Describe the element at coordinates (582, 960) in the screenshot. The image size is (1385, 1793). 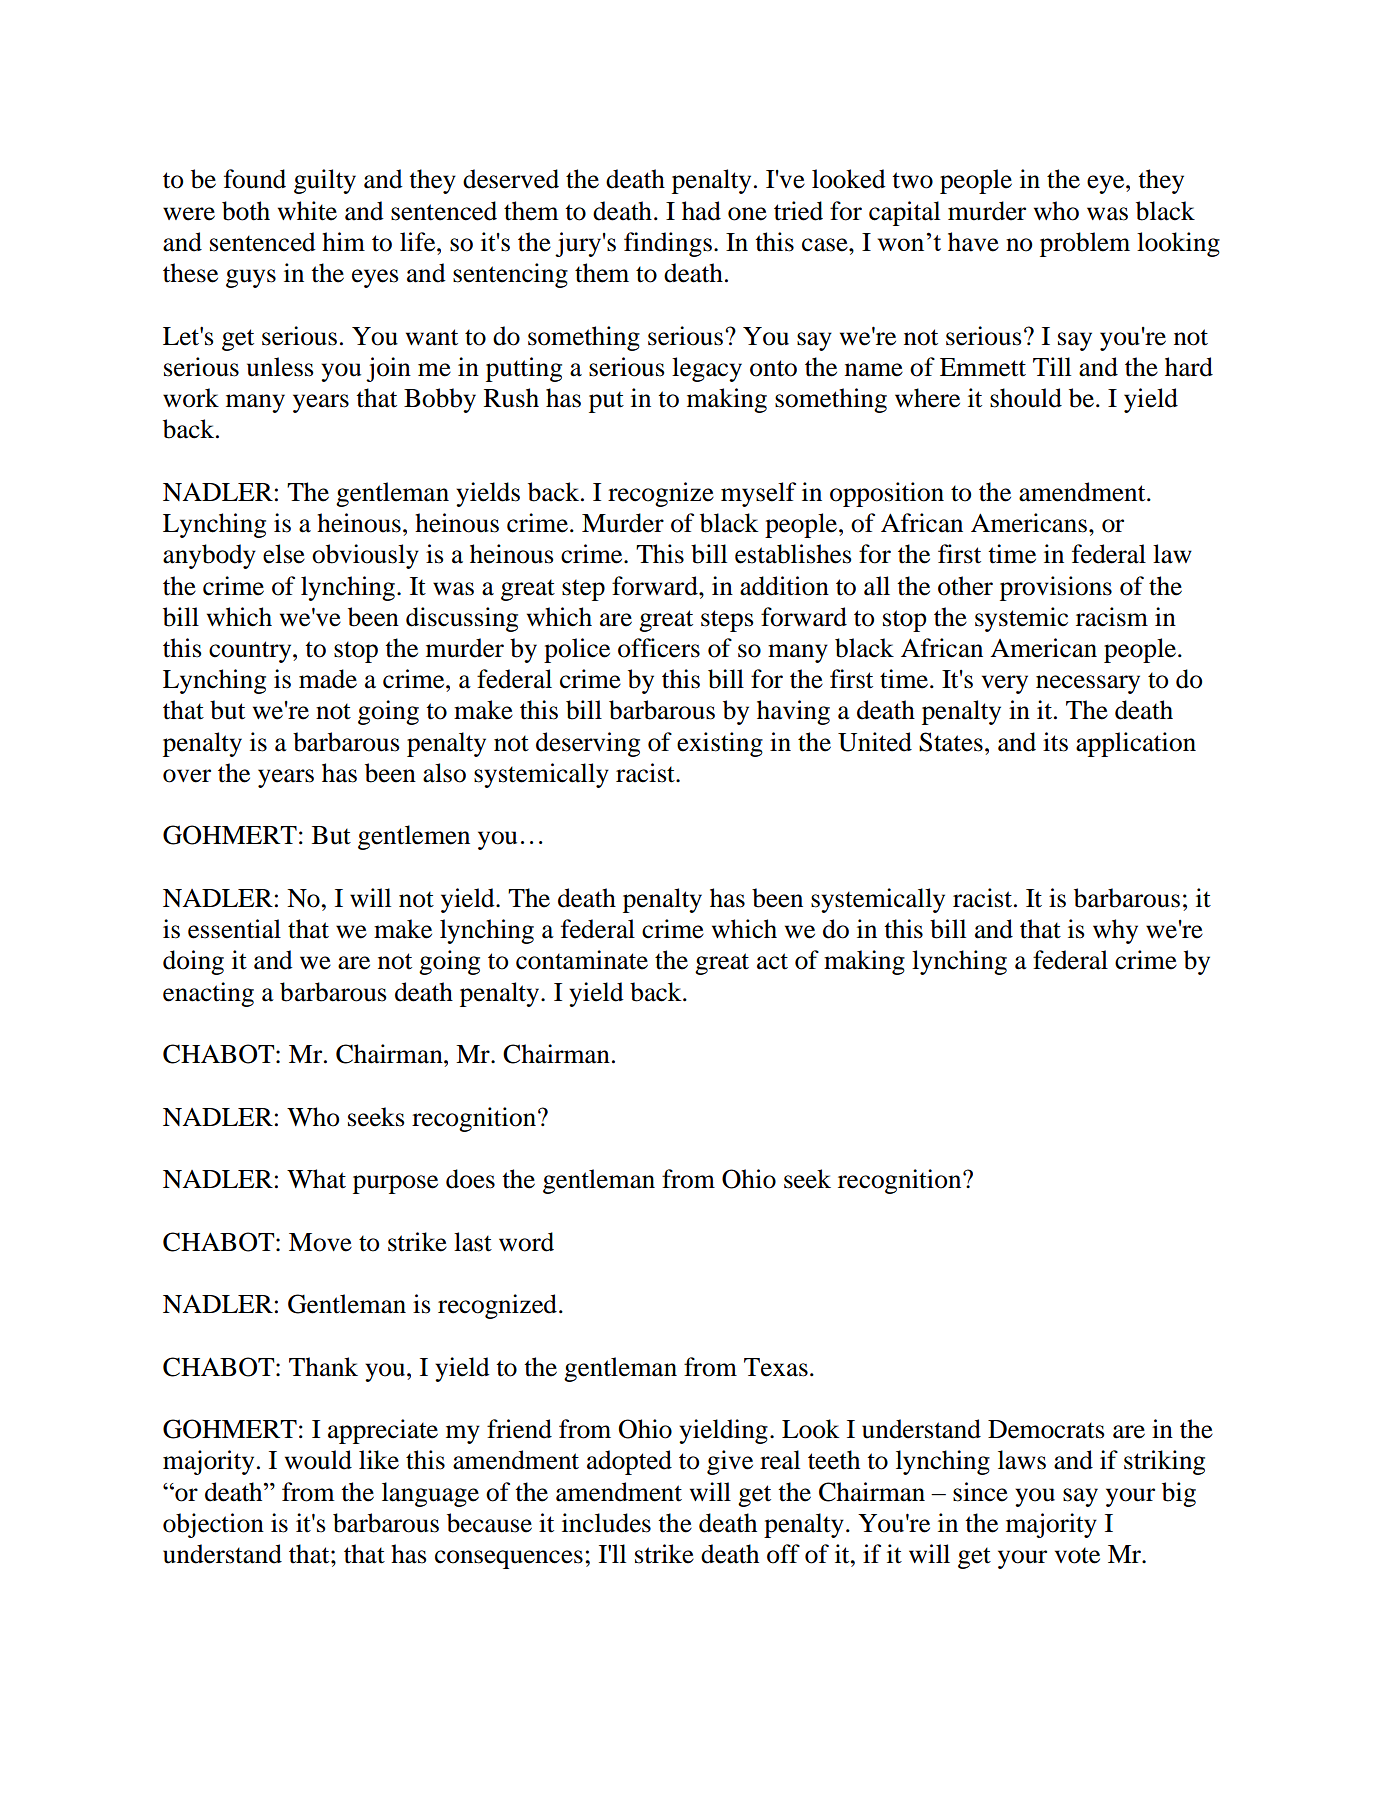
I see `contaminate` at that location.
